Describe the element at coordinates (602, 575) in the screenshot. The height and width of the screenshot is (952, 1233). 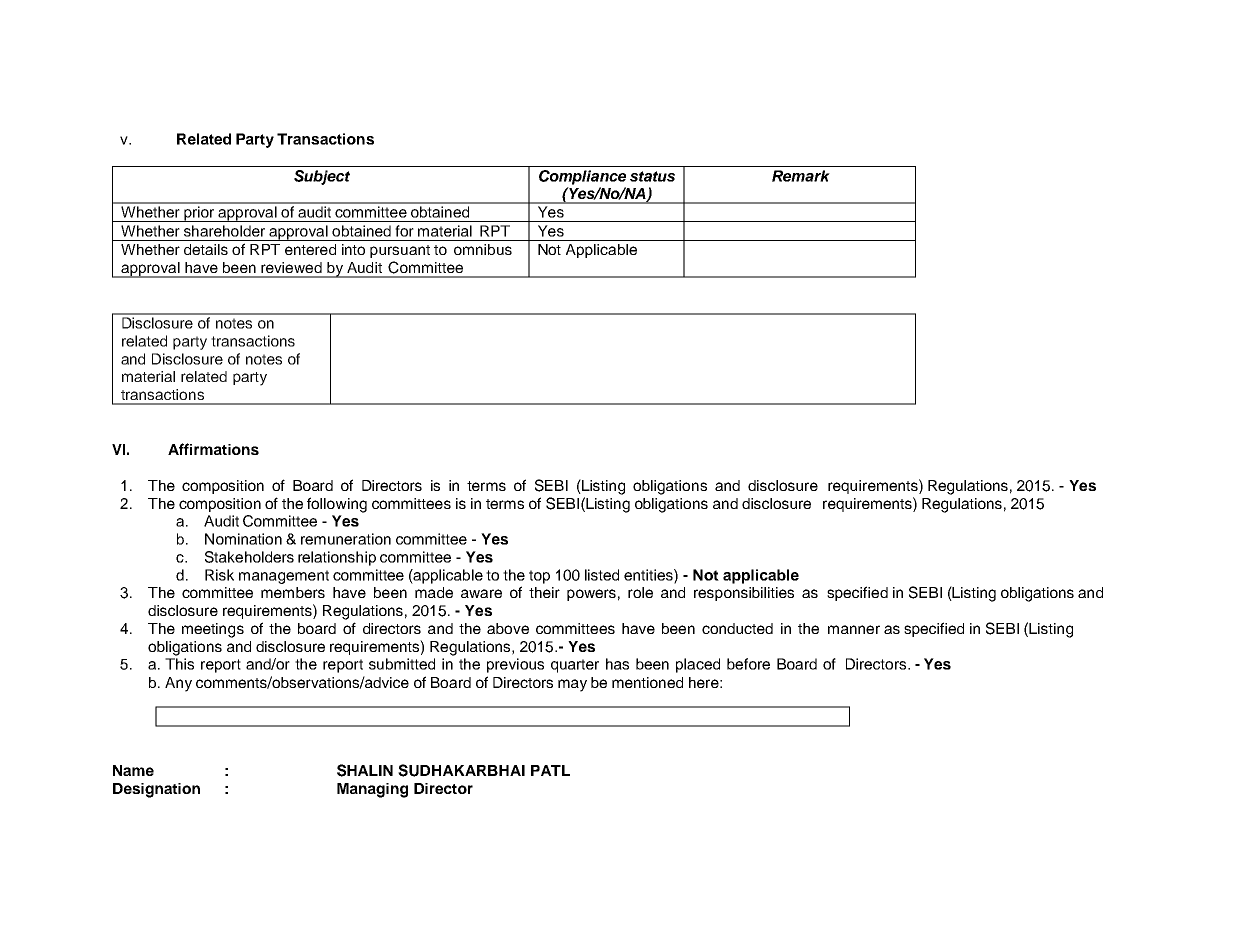
I see `listed` at that location.
